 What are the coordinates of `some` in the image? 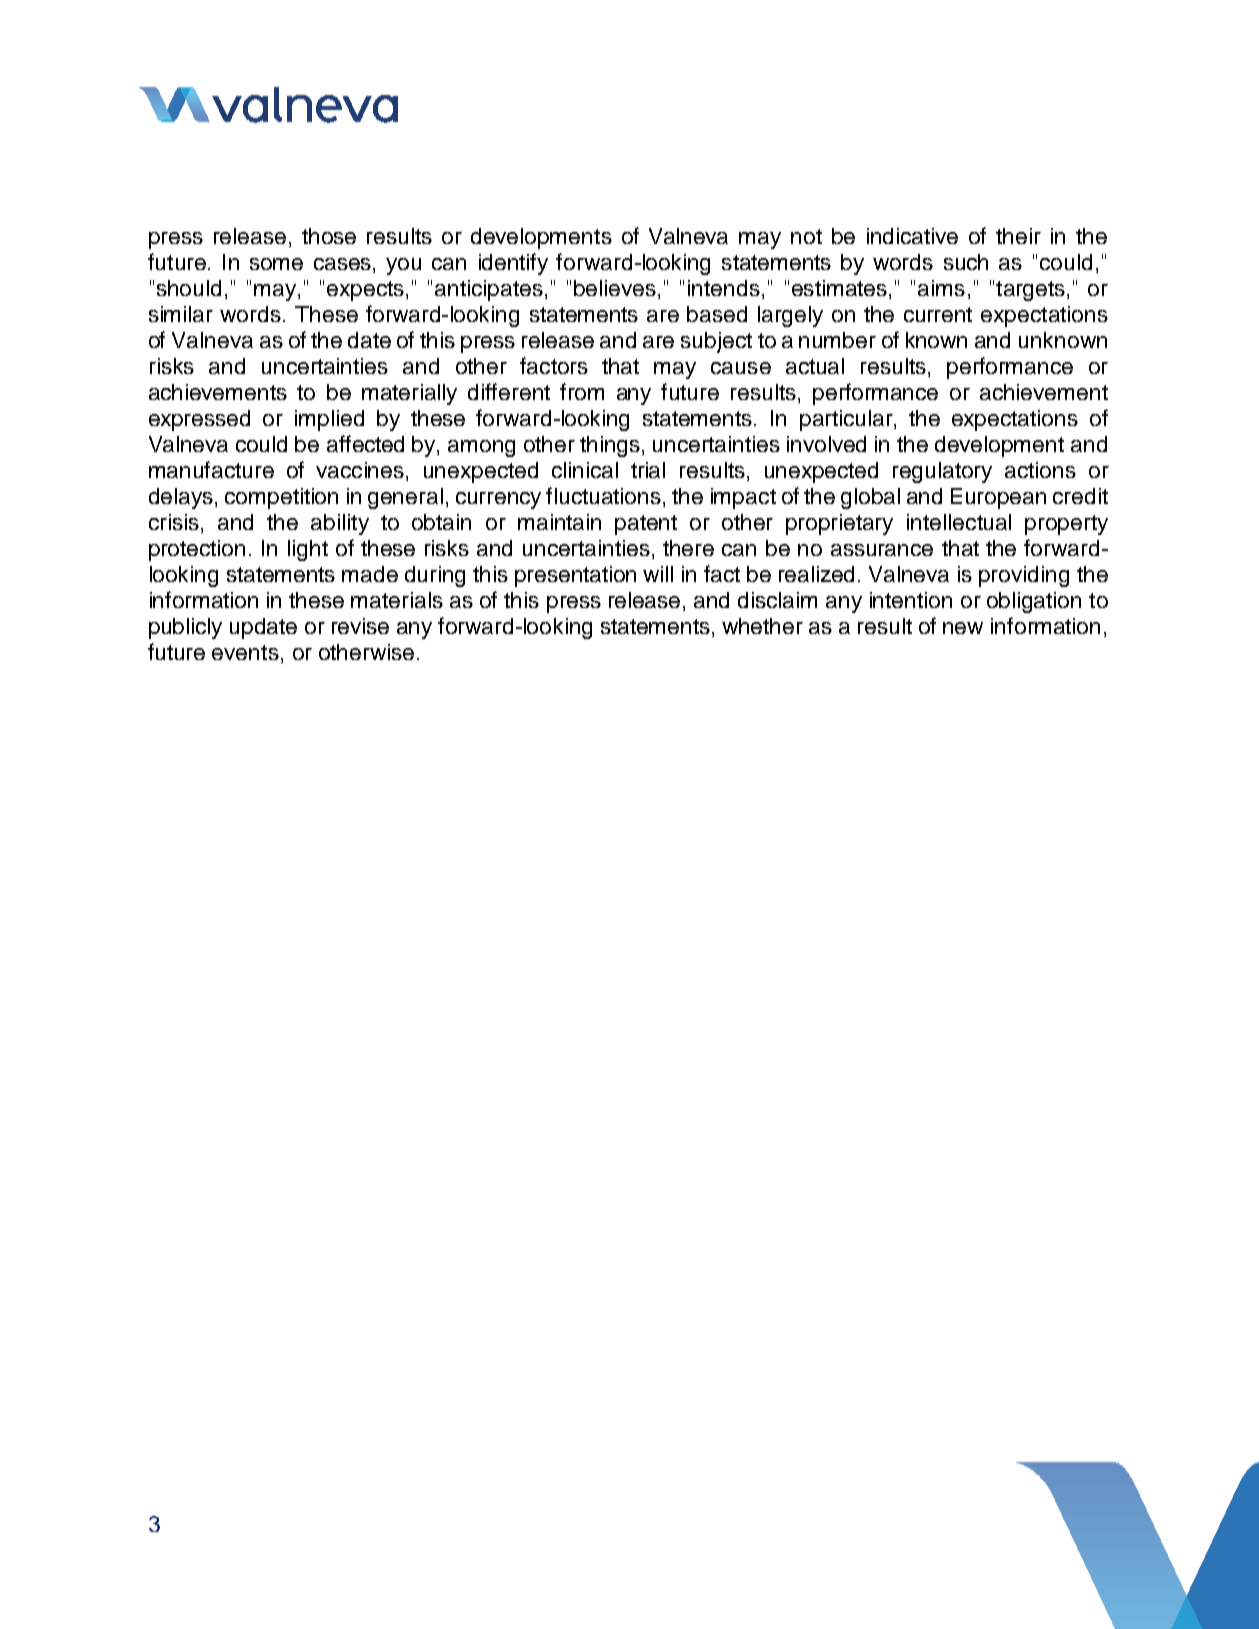 It's located at (276, 264).
